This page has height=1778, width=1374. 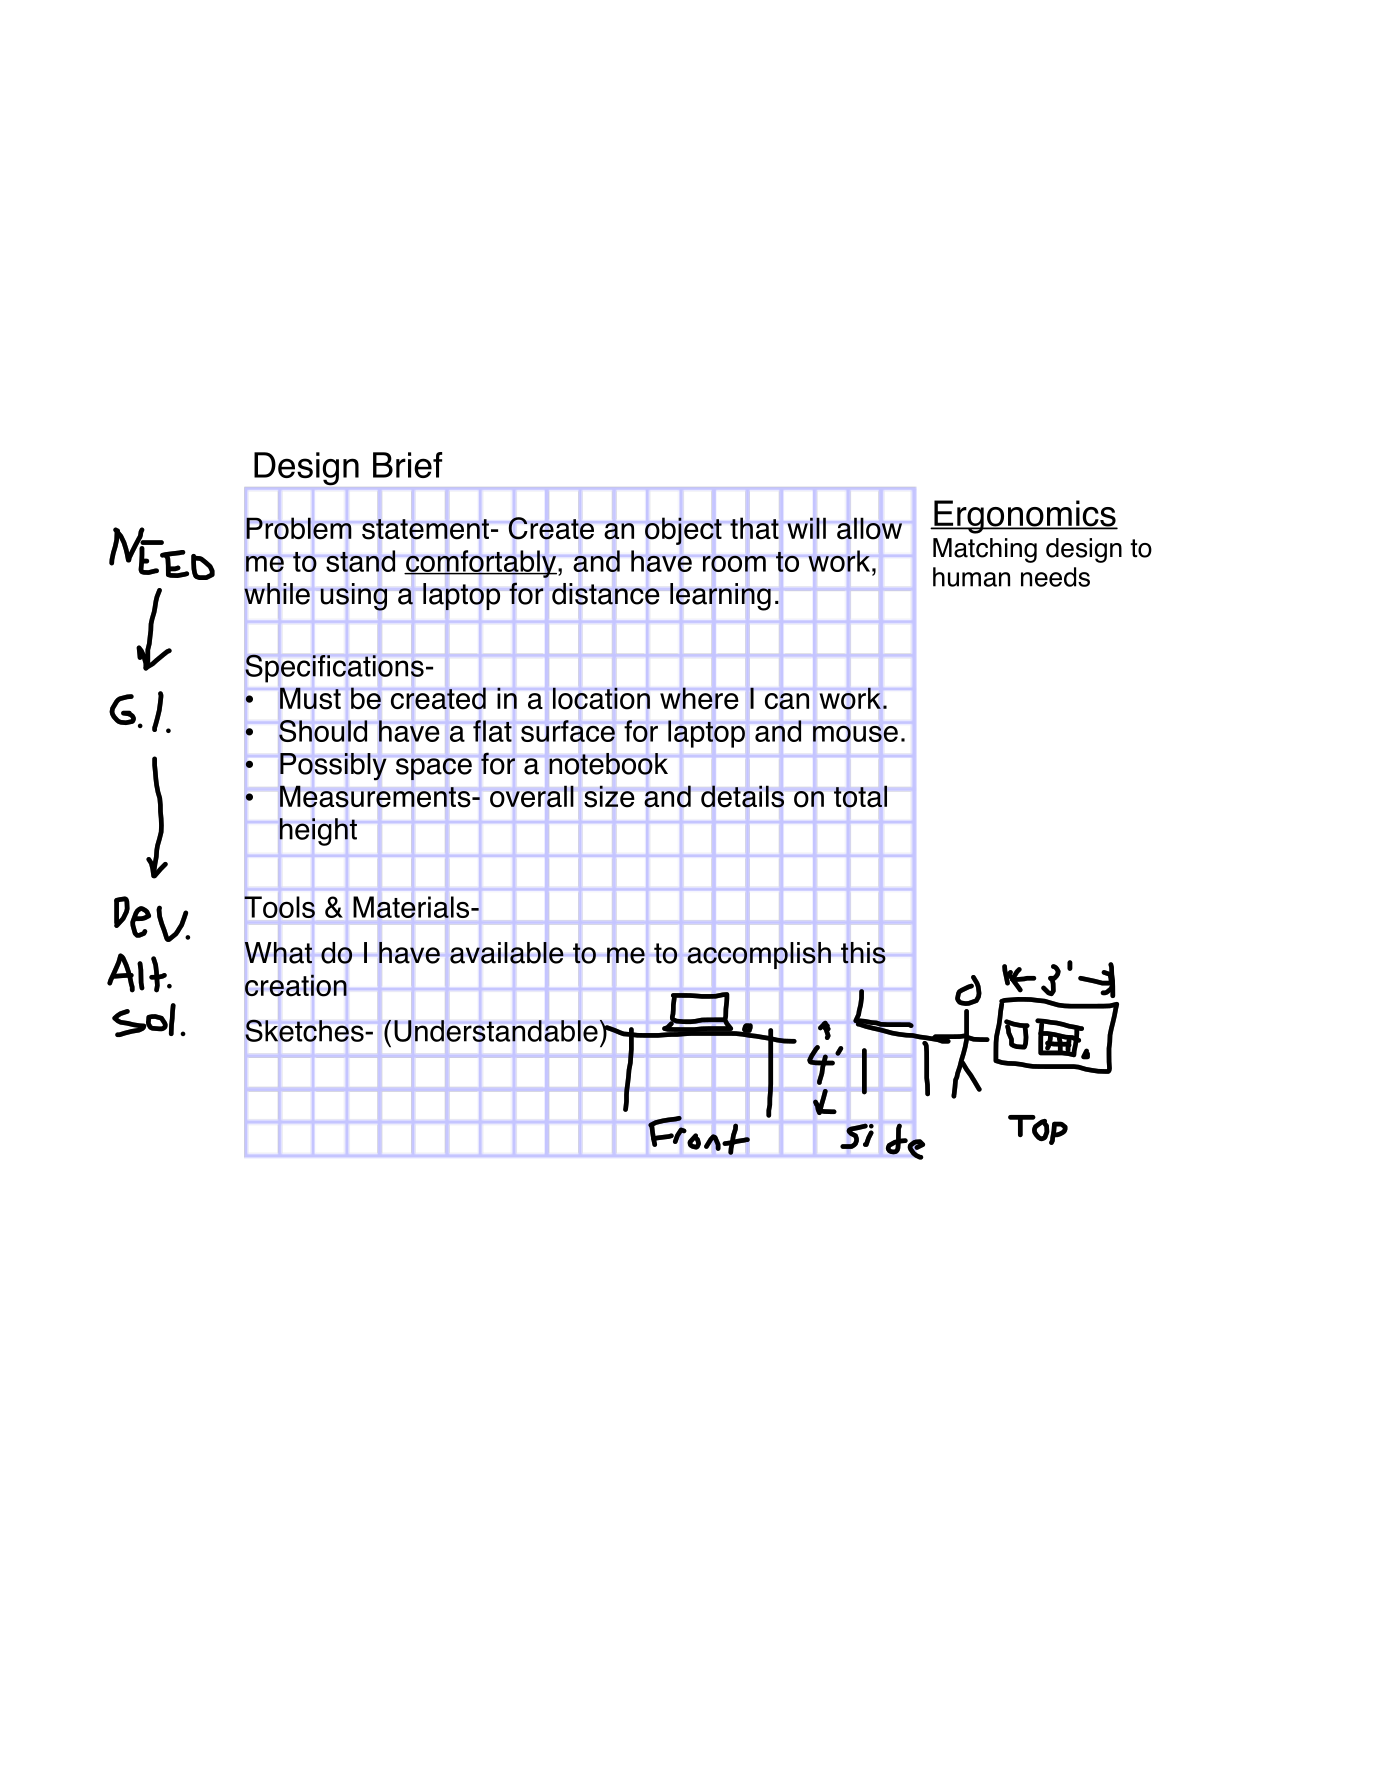 I want to click on using, so click(x=353, y=597).
